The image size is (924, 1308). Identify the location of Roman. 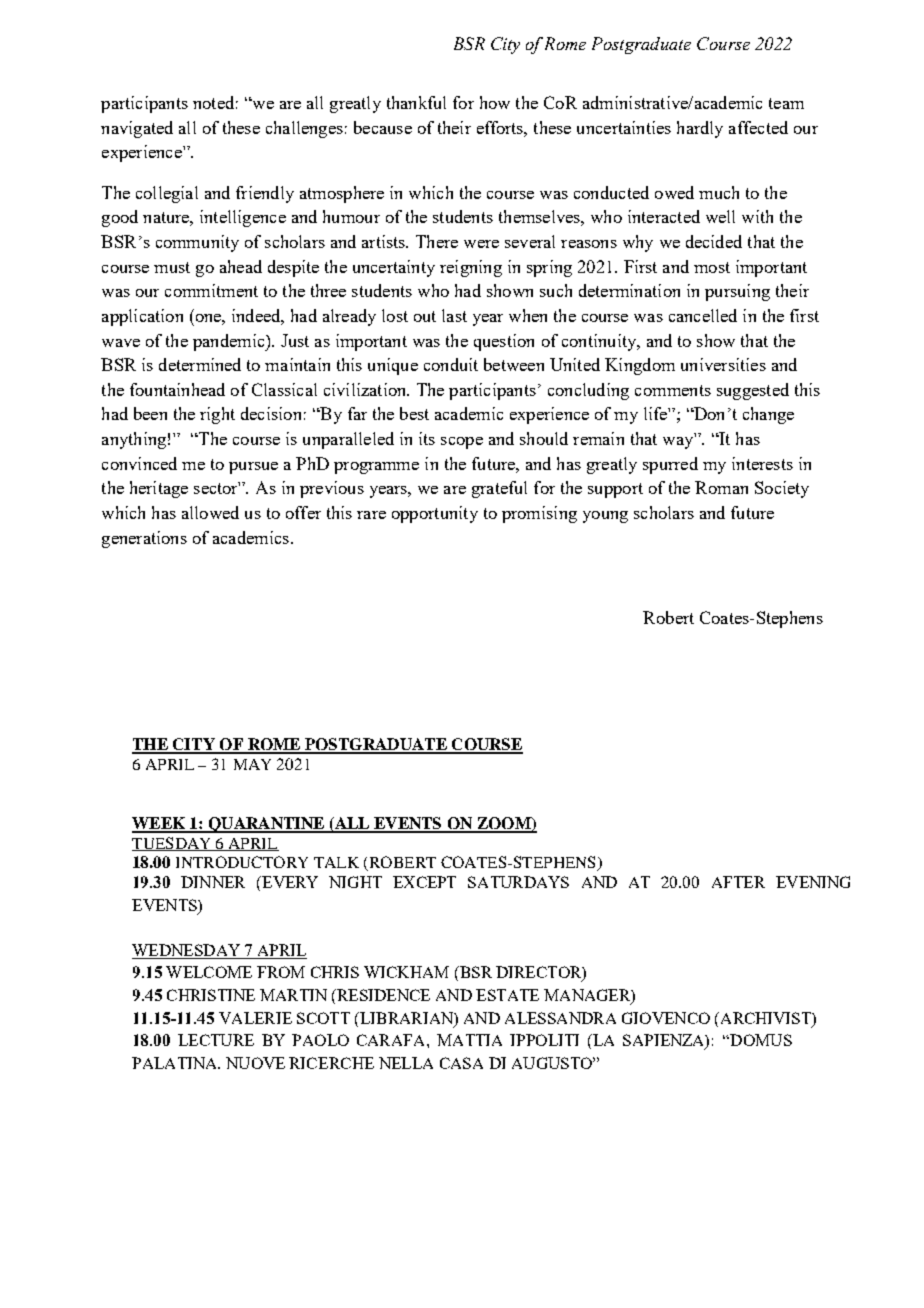
(721, 487).
